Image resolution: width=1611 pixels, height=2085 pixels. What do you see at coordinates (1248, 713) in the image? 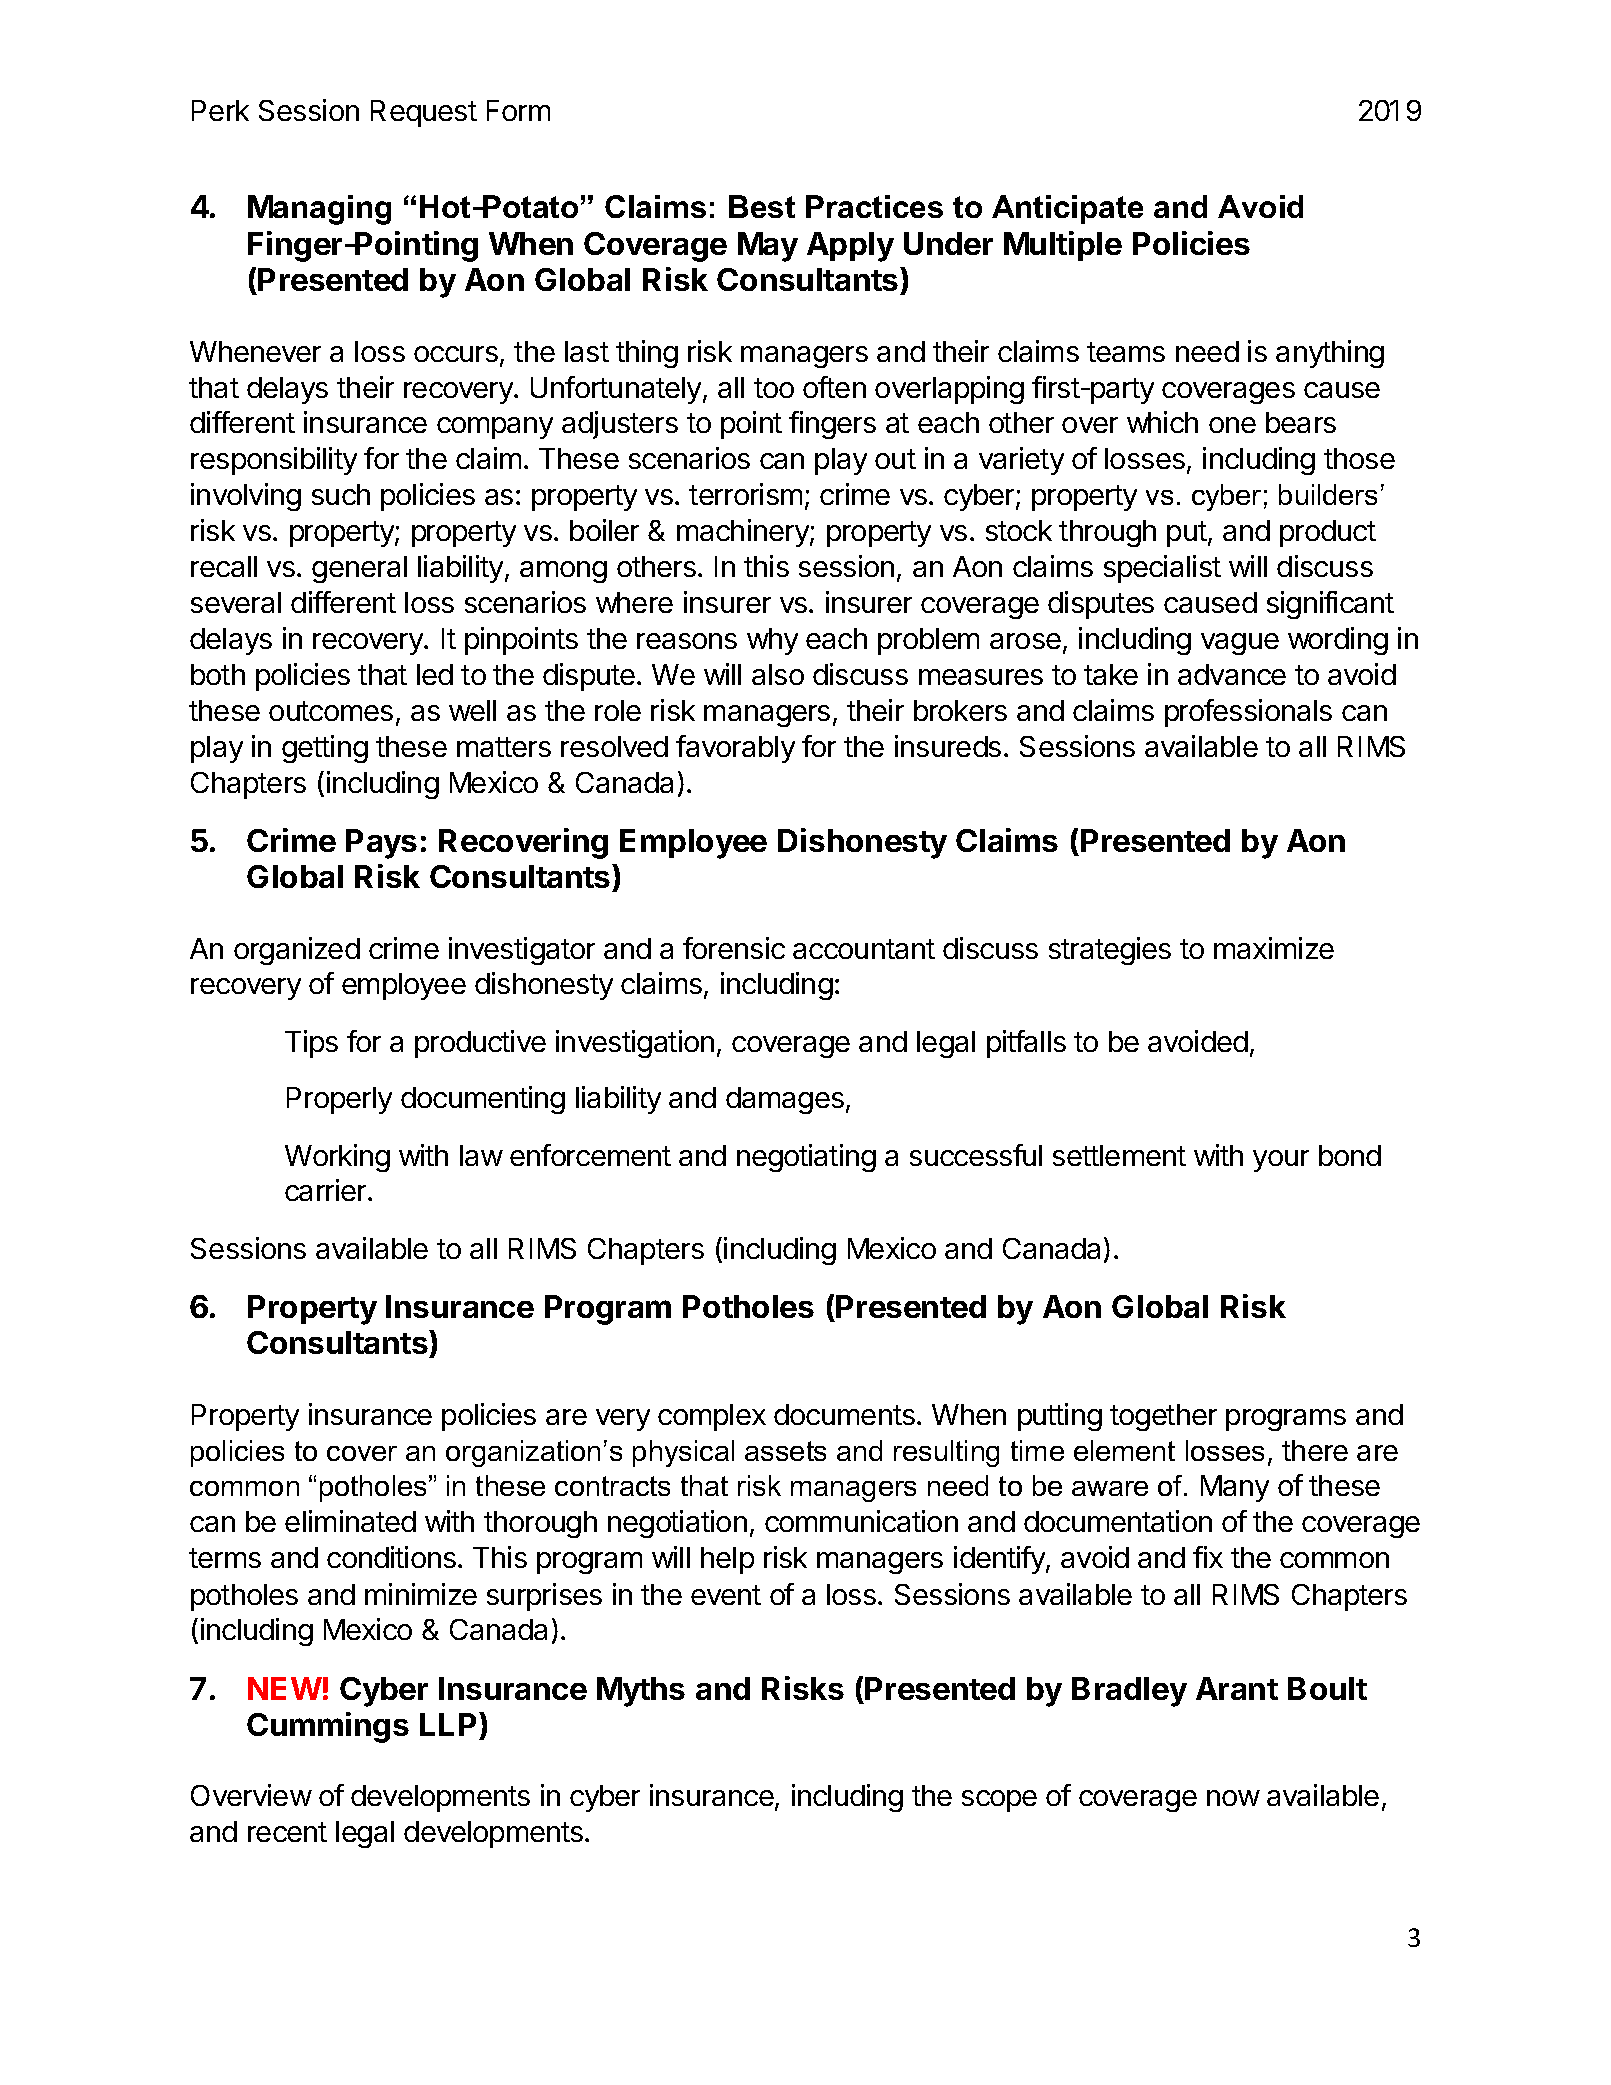
I see `professionals` at bounding box center [1248, 713].
